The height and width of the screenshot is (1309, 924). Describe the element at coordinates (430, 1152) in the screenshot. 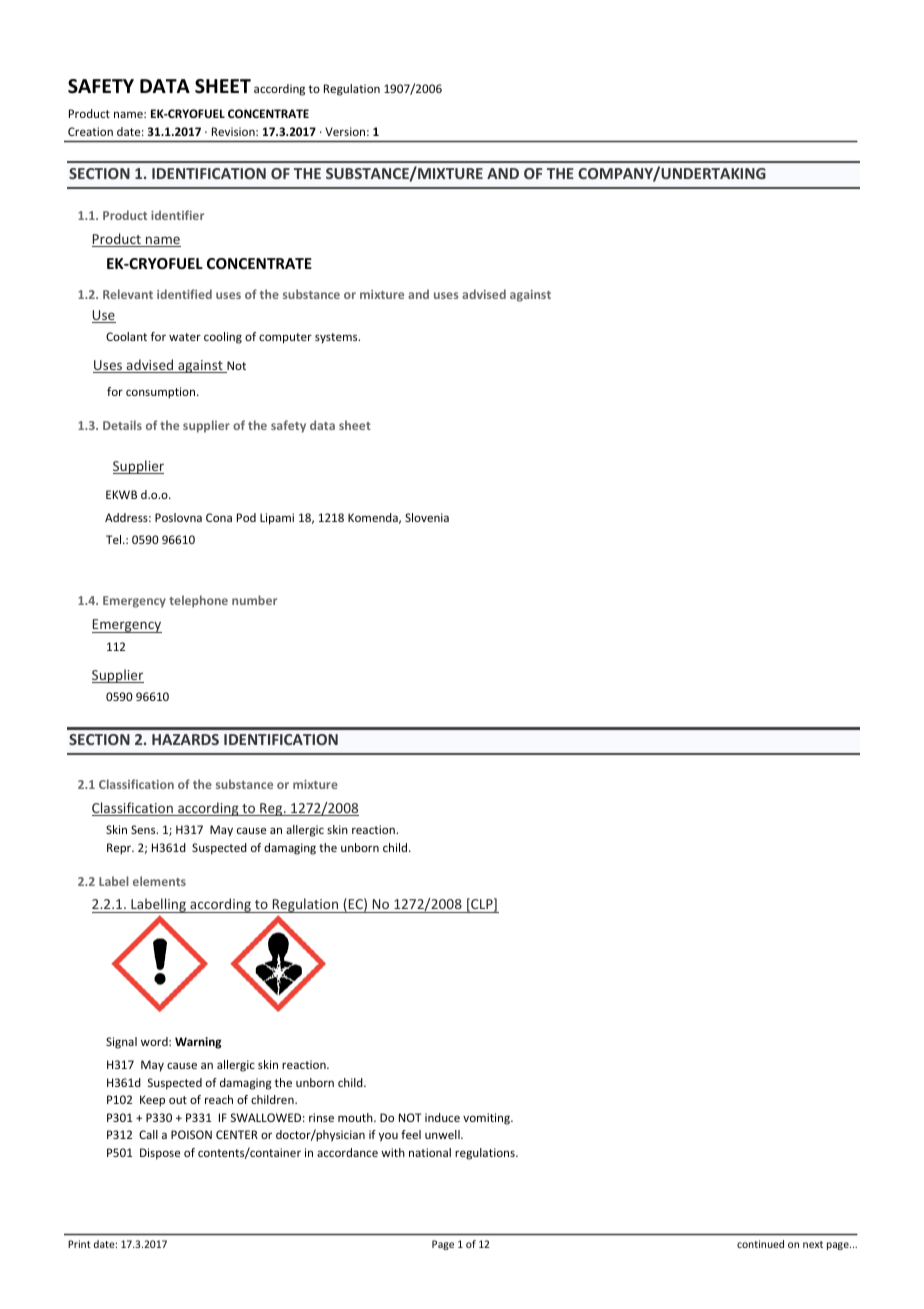

I see `national` at that location.
